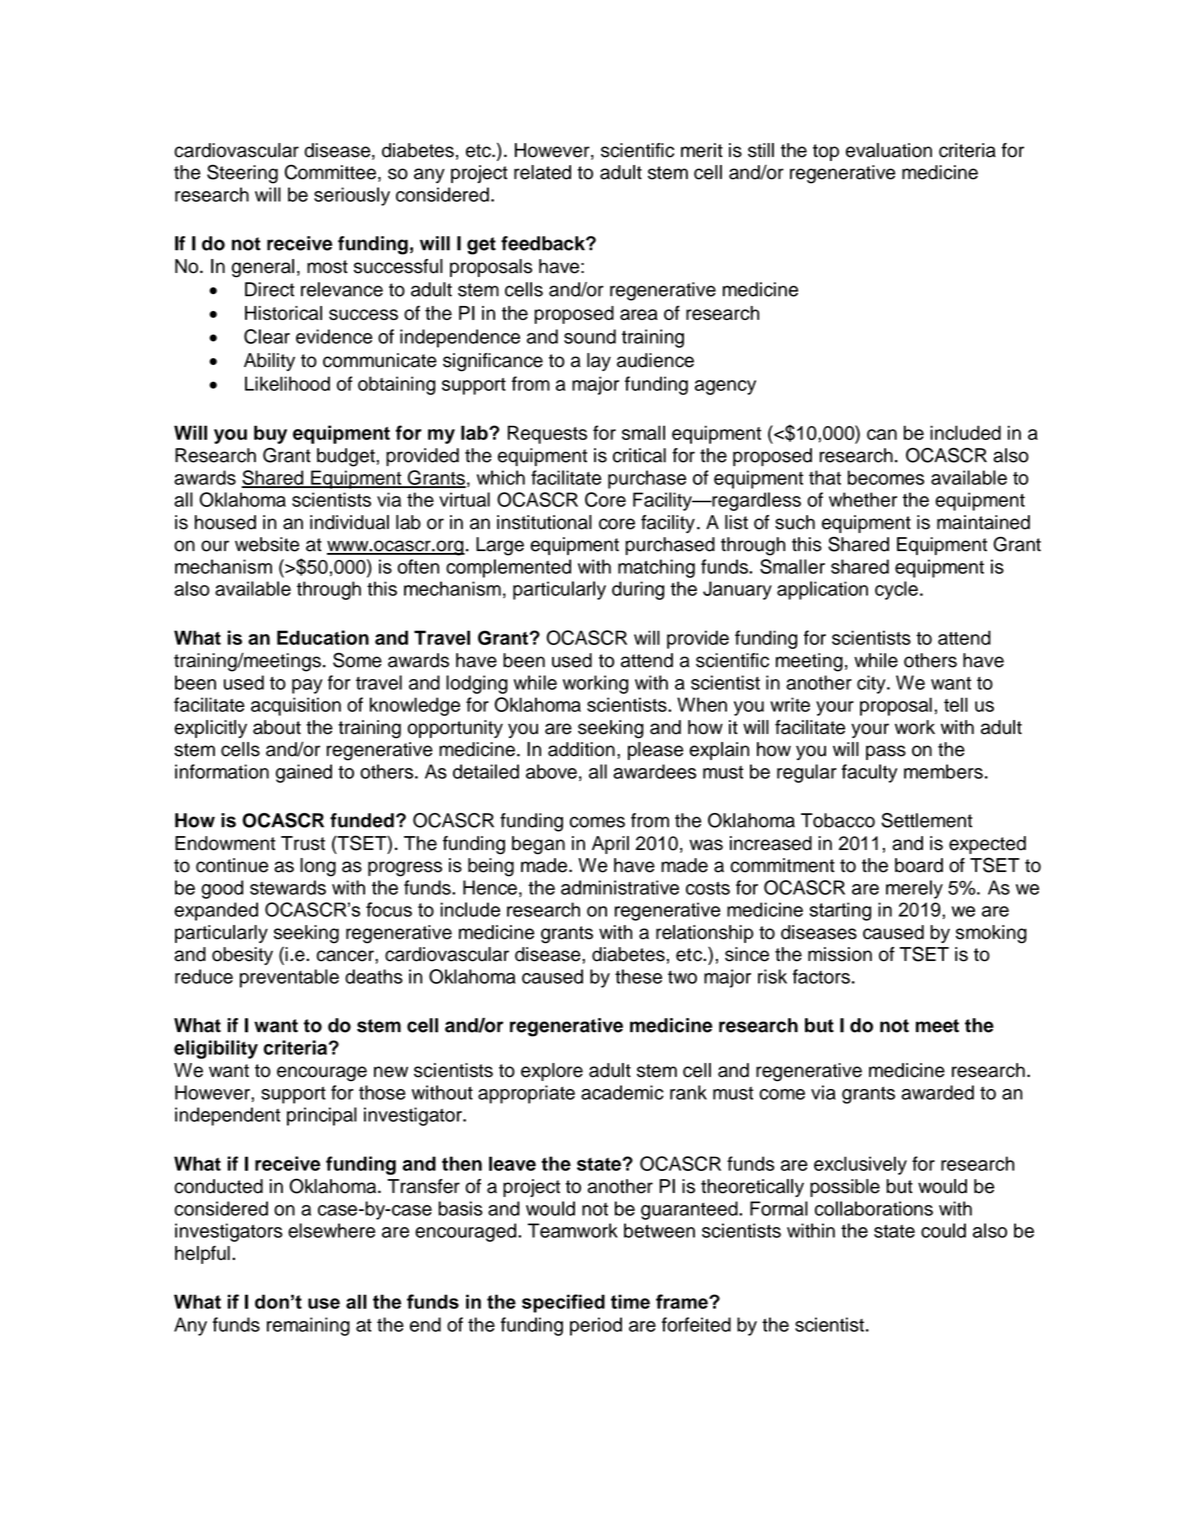 This document has width=1183, height=1531. Describe the element at coordinates (889, 150) in the document. I see `evaluation` at that location.
